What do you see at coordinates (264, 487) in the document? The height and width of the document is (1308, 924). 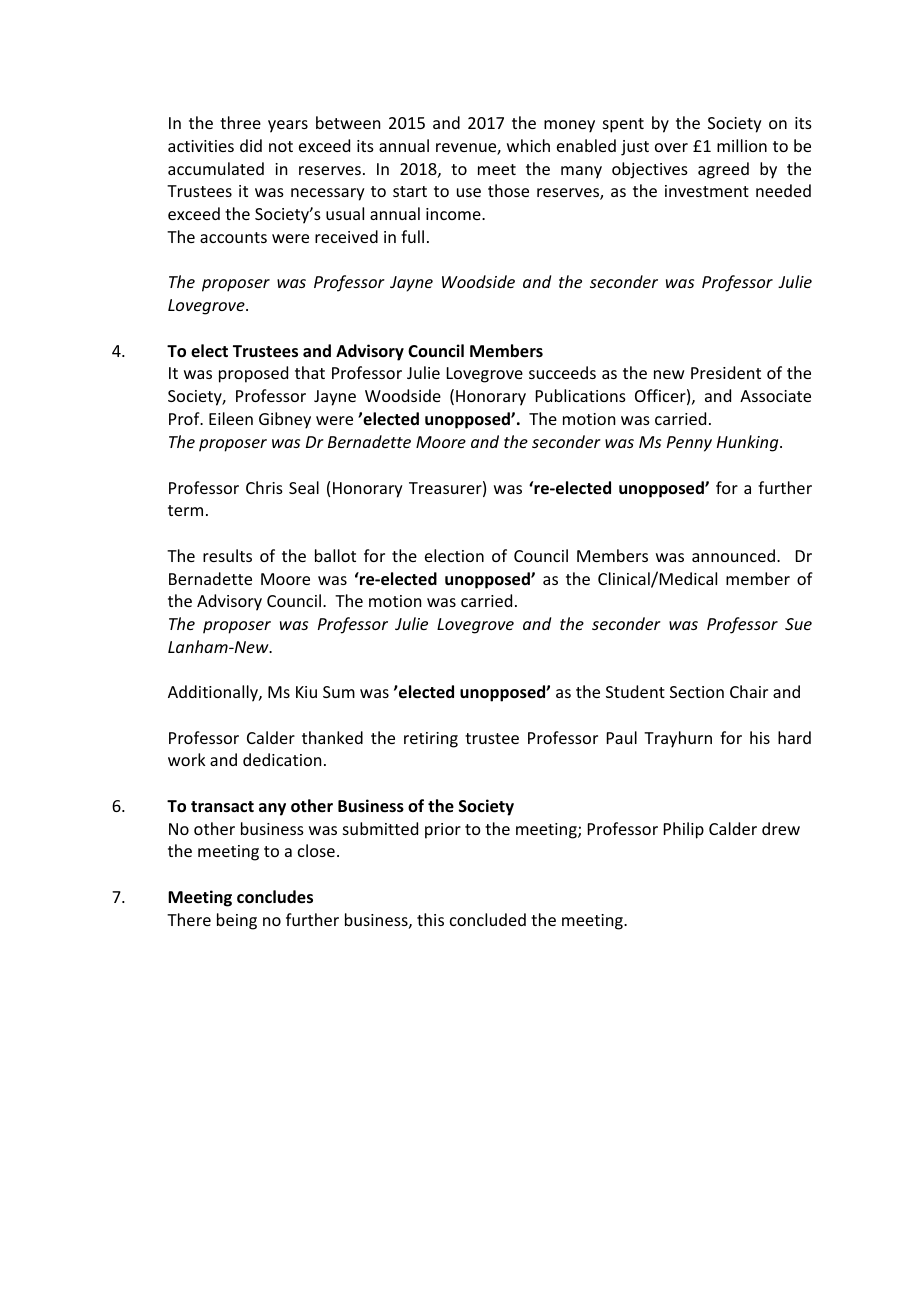 I see `Chris` at bounding box center [264, 487].
